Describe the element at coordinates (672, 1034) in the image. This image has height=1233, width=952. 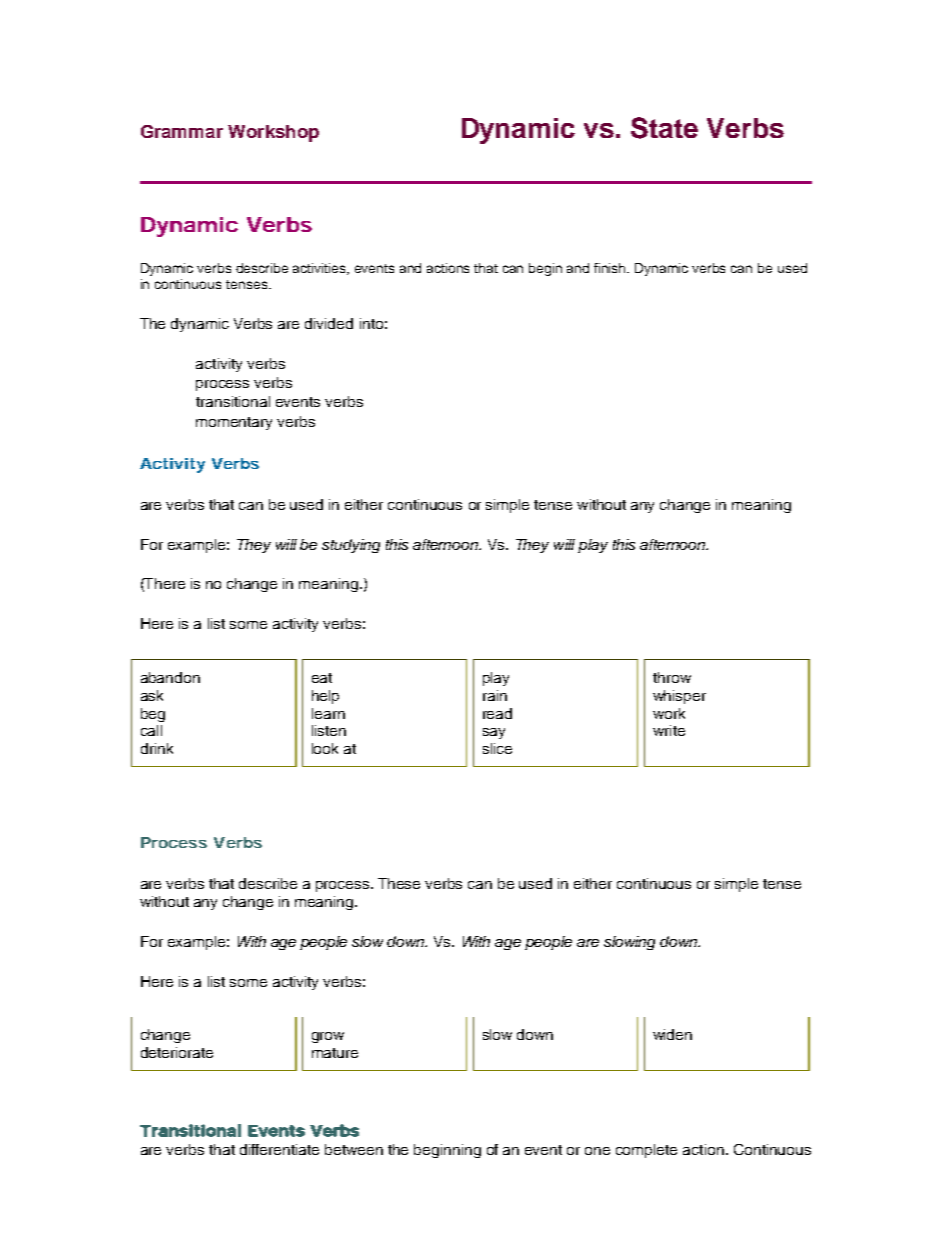
I see `widen` at that location.
